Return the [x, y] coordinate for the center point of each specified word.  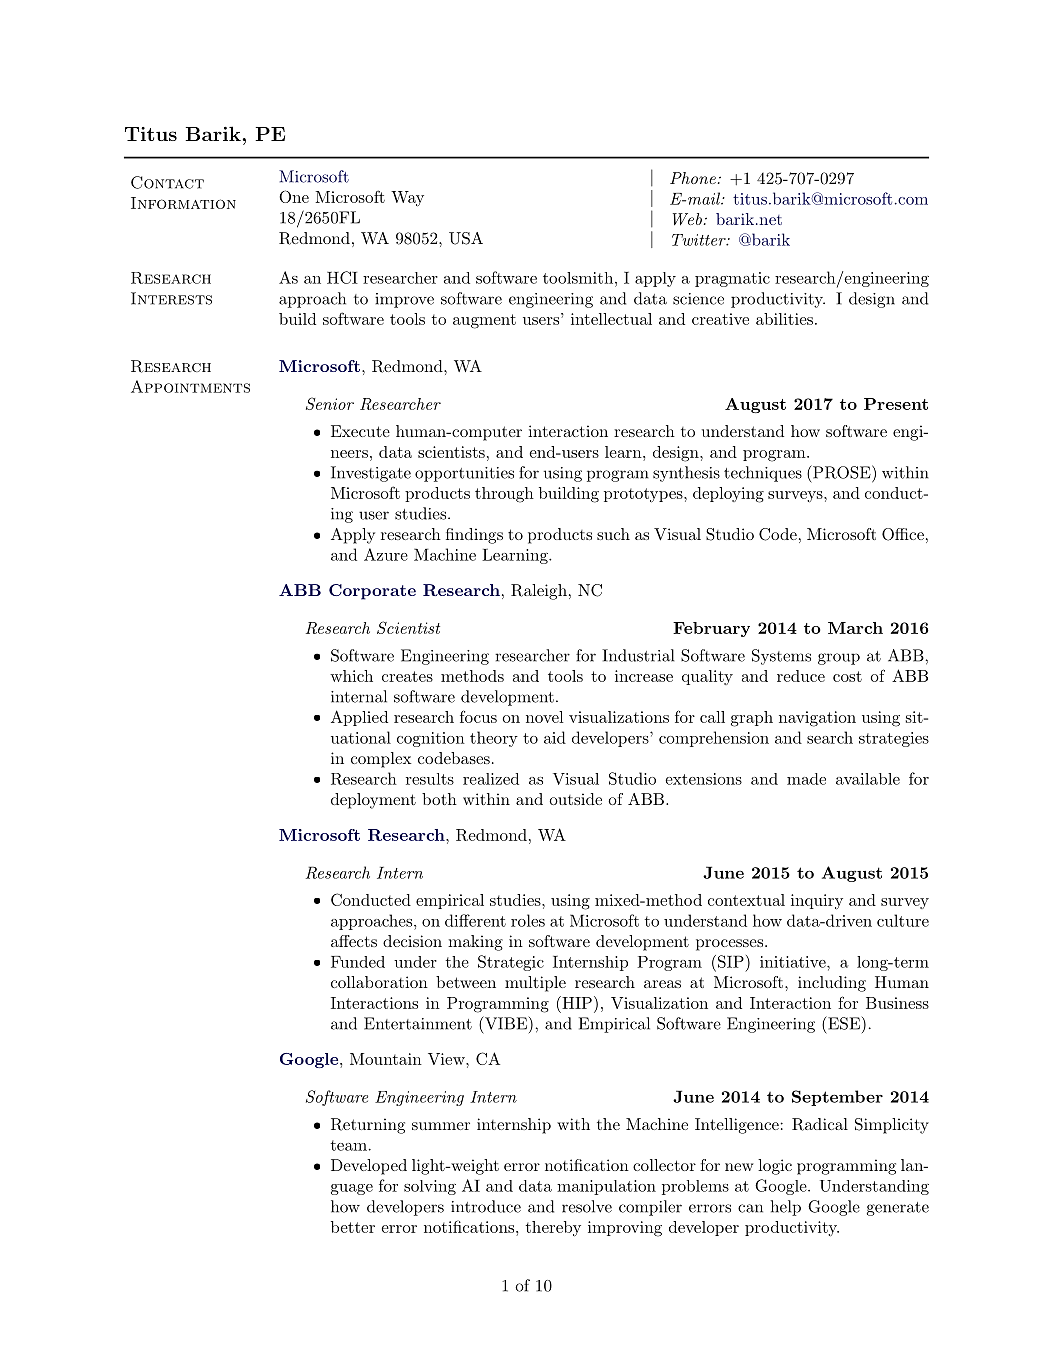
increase [644, 676]
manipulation [606, 1187]
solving [430, 1187]
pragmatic [732, 279]
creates [407, 676]
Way [407, 199]
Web [687, 219]
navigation [817, 719]
